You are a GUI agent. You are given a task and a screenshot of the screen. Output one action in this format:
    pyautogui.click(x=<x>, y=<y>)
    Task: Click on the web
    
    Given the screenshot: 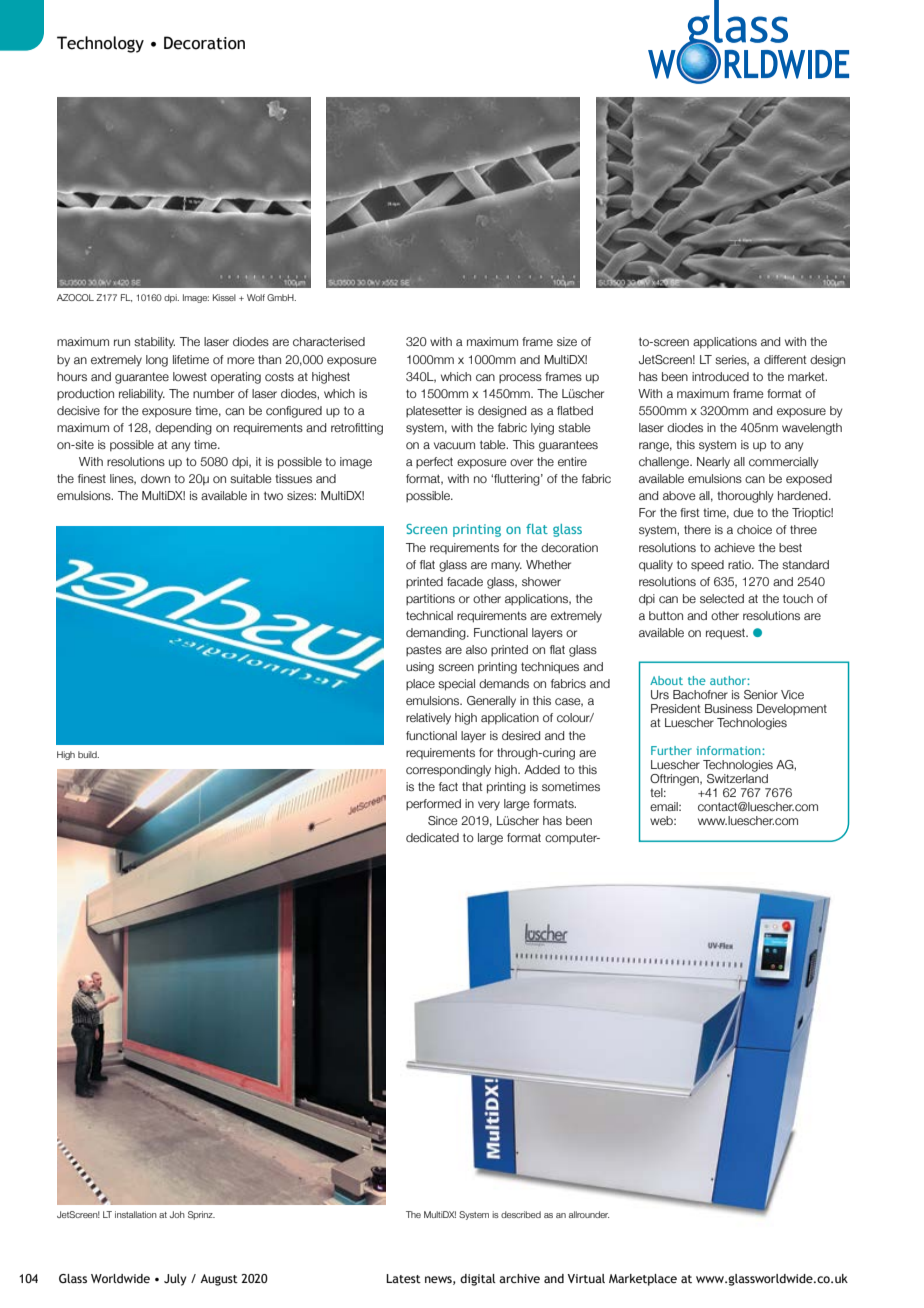 What is the action you would take?
    pyautogui.click(x=662, y=820)
